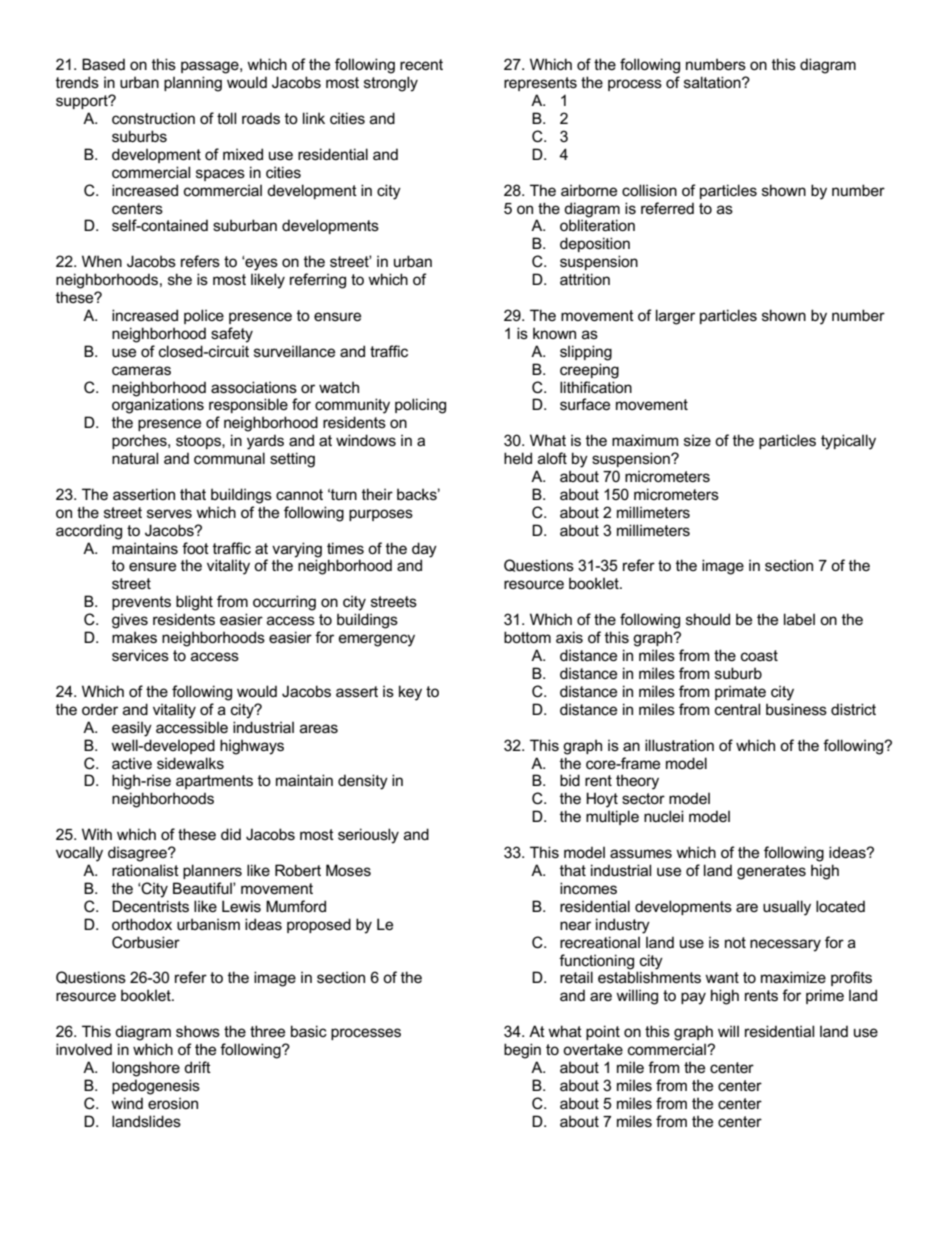 The height and width of the screenshot is (1233, 952). What do you see at coordinates (649, 190) in the screenshot?
I see `collision` at bounding box center [649, 190].
